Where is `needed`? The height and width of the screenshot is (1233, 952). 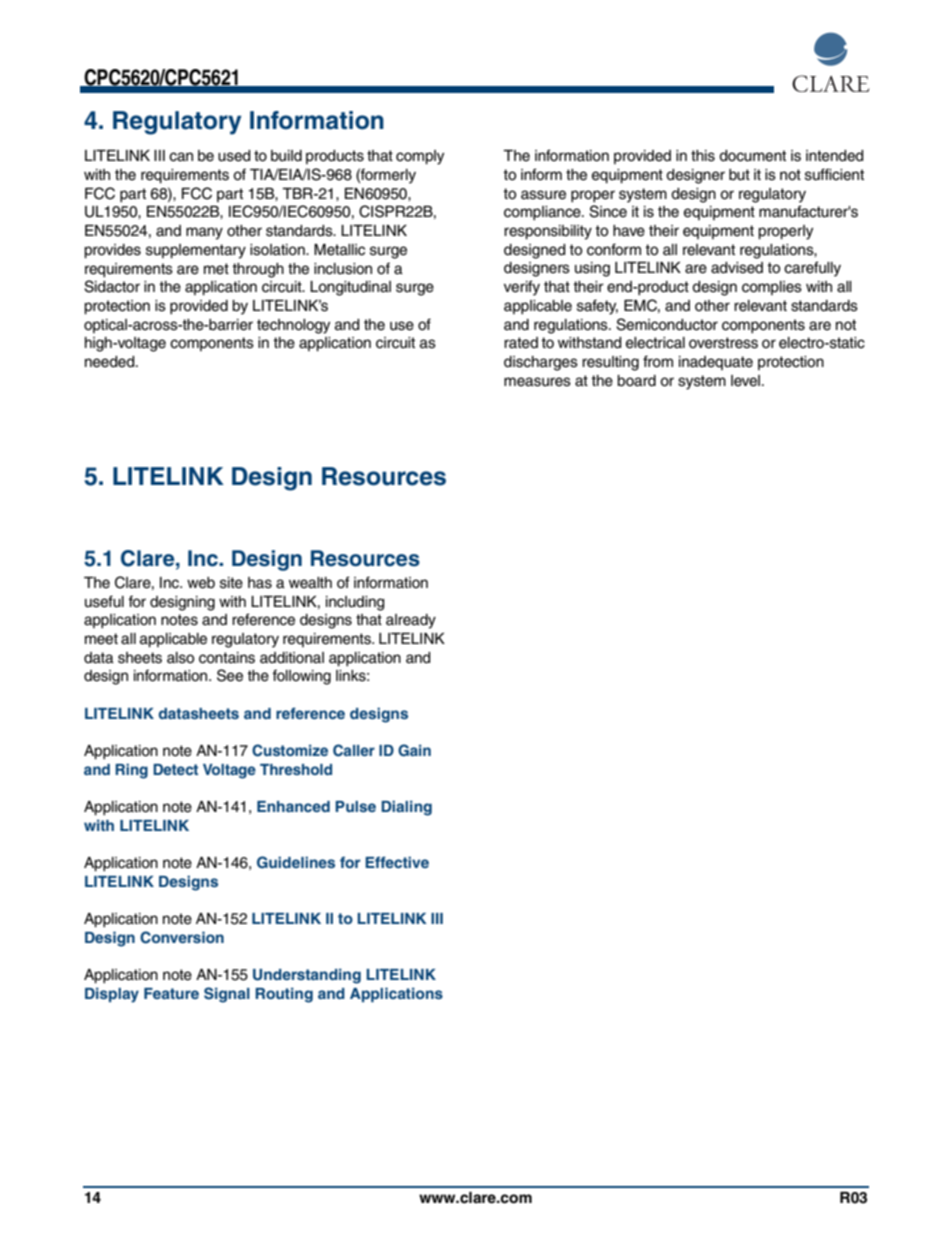 needed is located at coordinates (111, 362).
